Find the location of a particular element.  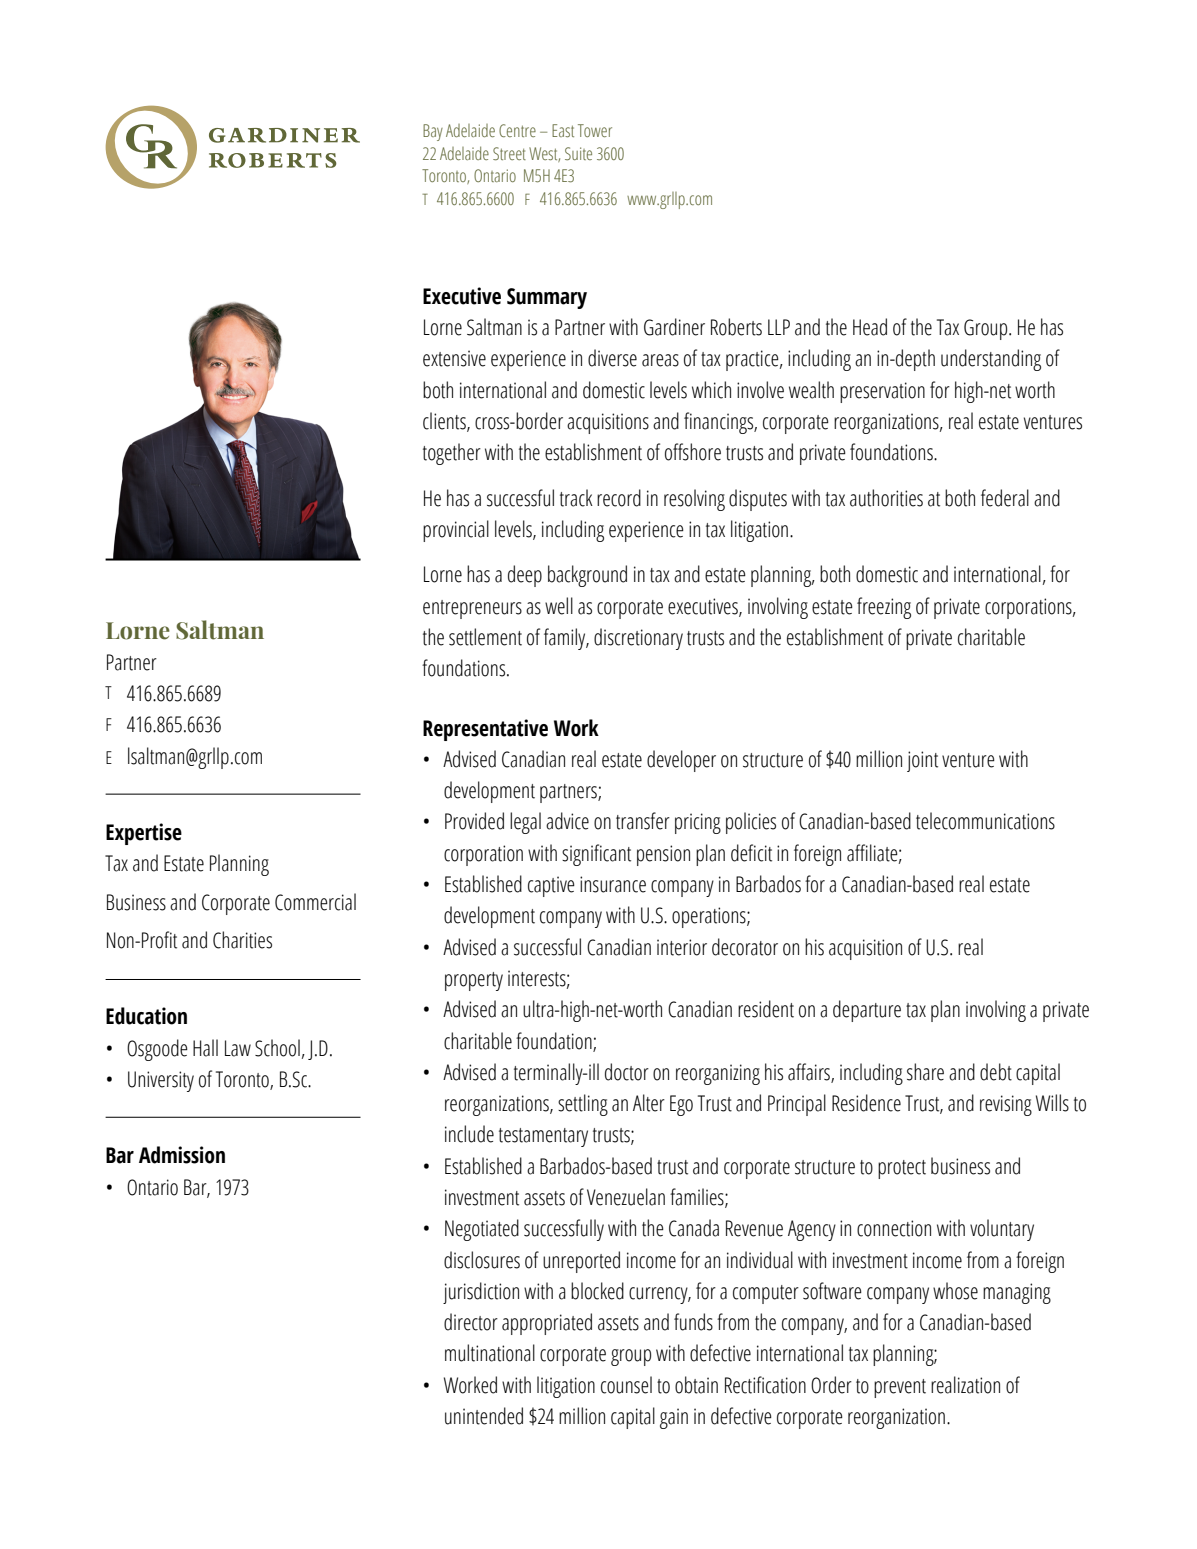

protect is located at coordinates (902, 1169).
